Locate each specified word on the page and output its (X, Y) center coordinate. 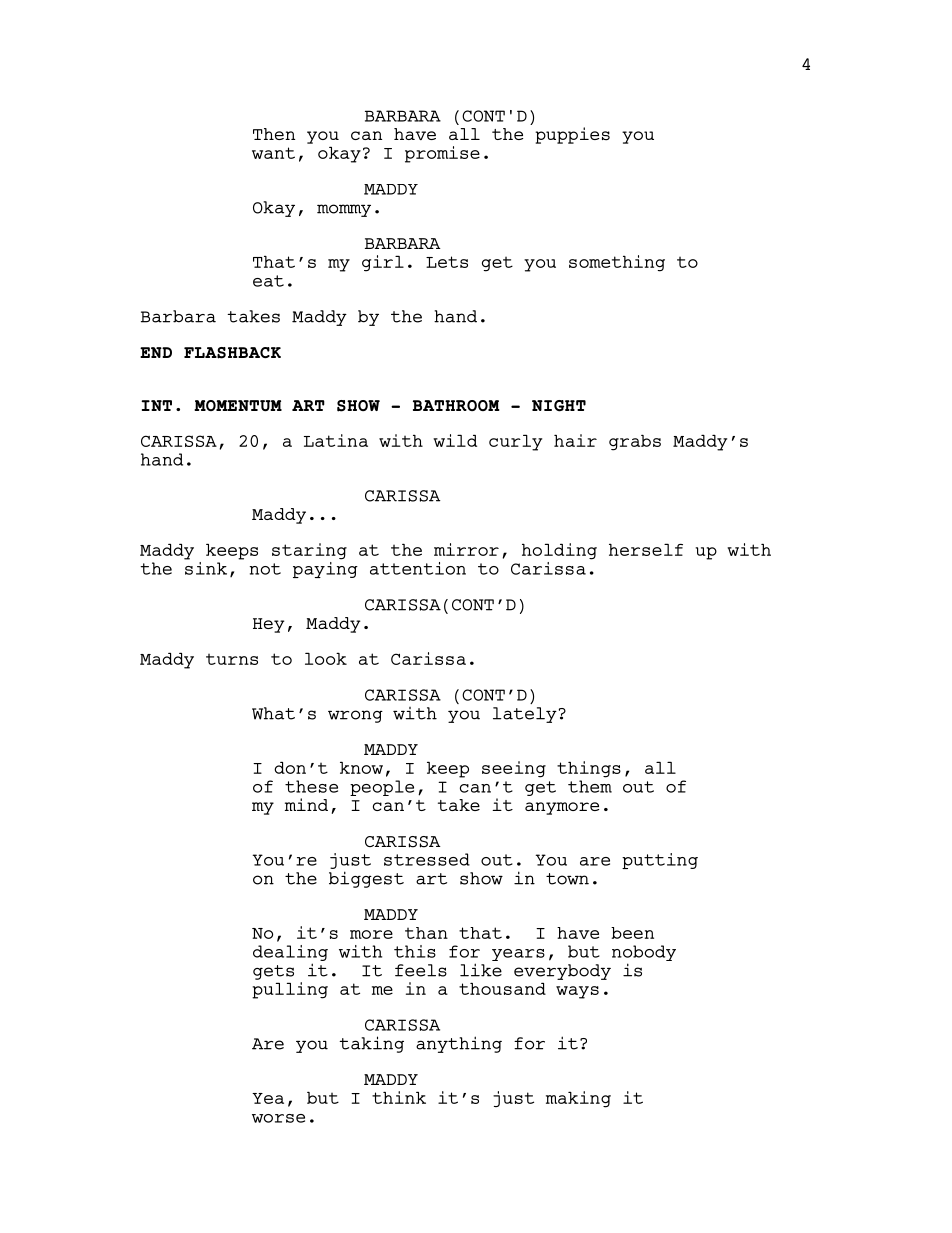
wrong (355, 716)
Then (274, 134)
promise (442, 154)
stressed (427, 859)
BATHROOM (456, 405)
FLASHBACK (232, 353)
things (589, 769)
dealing (290, 953)
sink (205, 567)
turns (232, 659)
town (567, 879)
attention (418, 568)
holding (559, 551)
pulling (290, 990)
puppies (572, 135)
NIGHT (559, 406)
